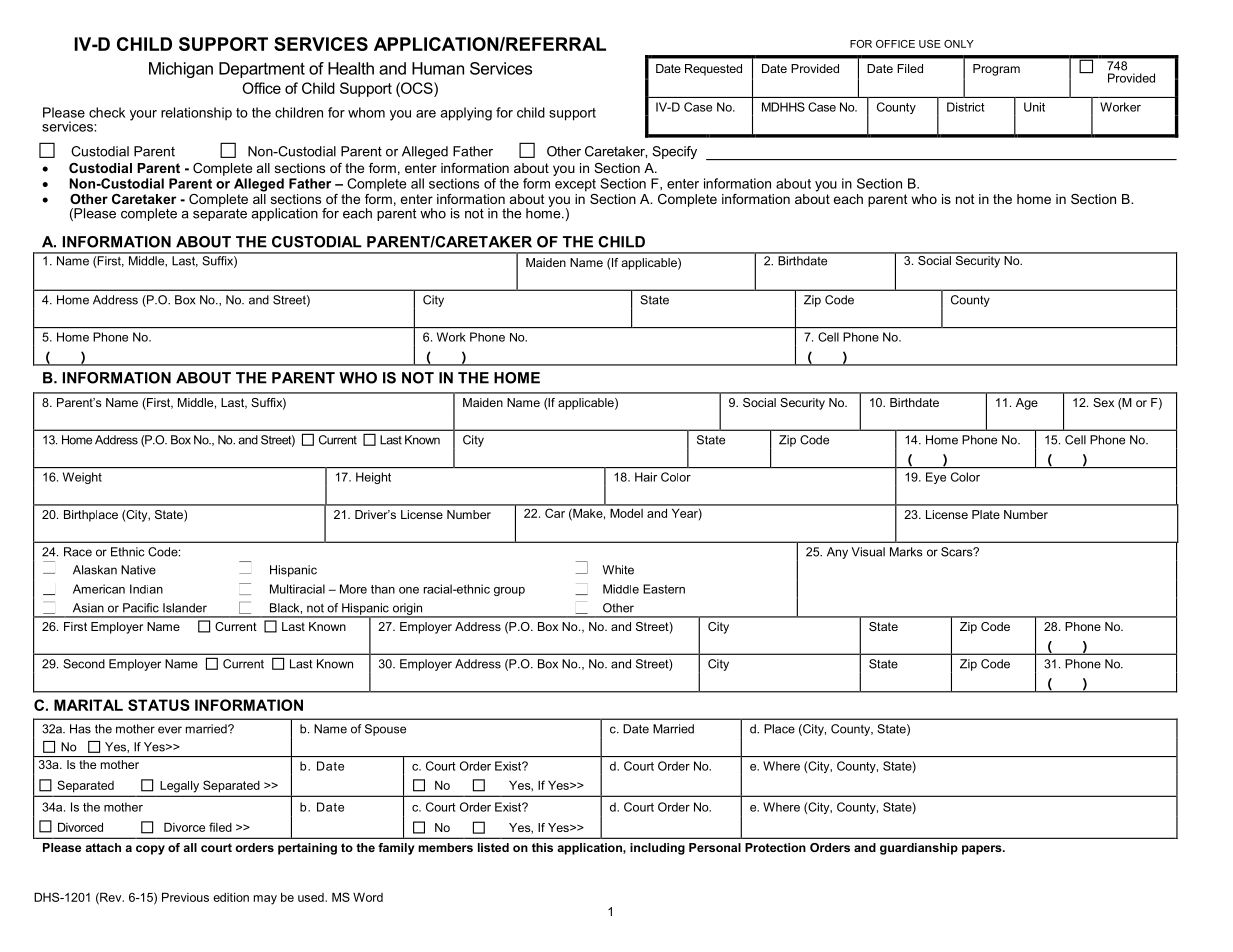 This screenshot has height=952, width=1233. What do you see at coordinates (82, 478) in the screenshot?
I see `Weight` at bounding box center [82, 478].
